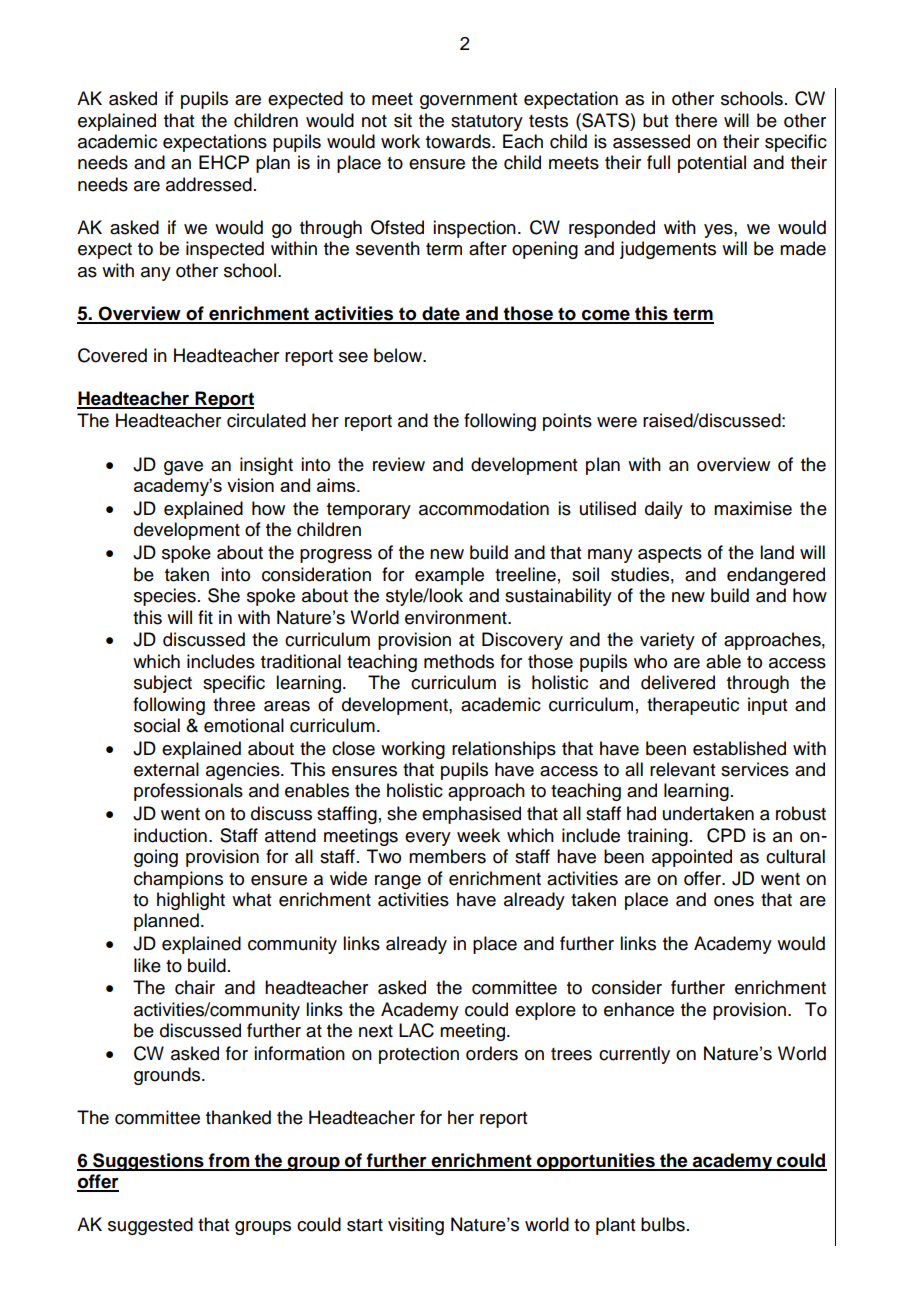 The image size is (924, 1308). I want to click on judgements, so click(668, 250).
